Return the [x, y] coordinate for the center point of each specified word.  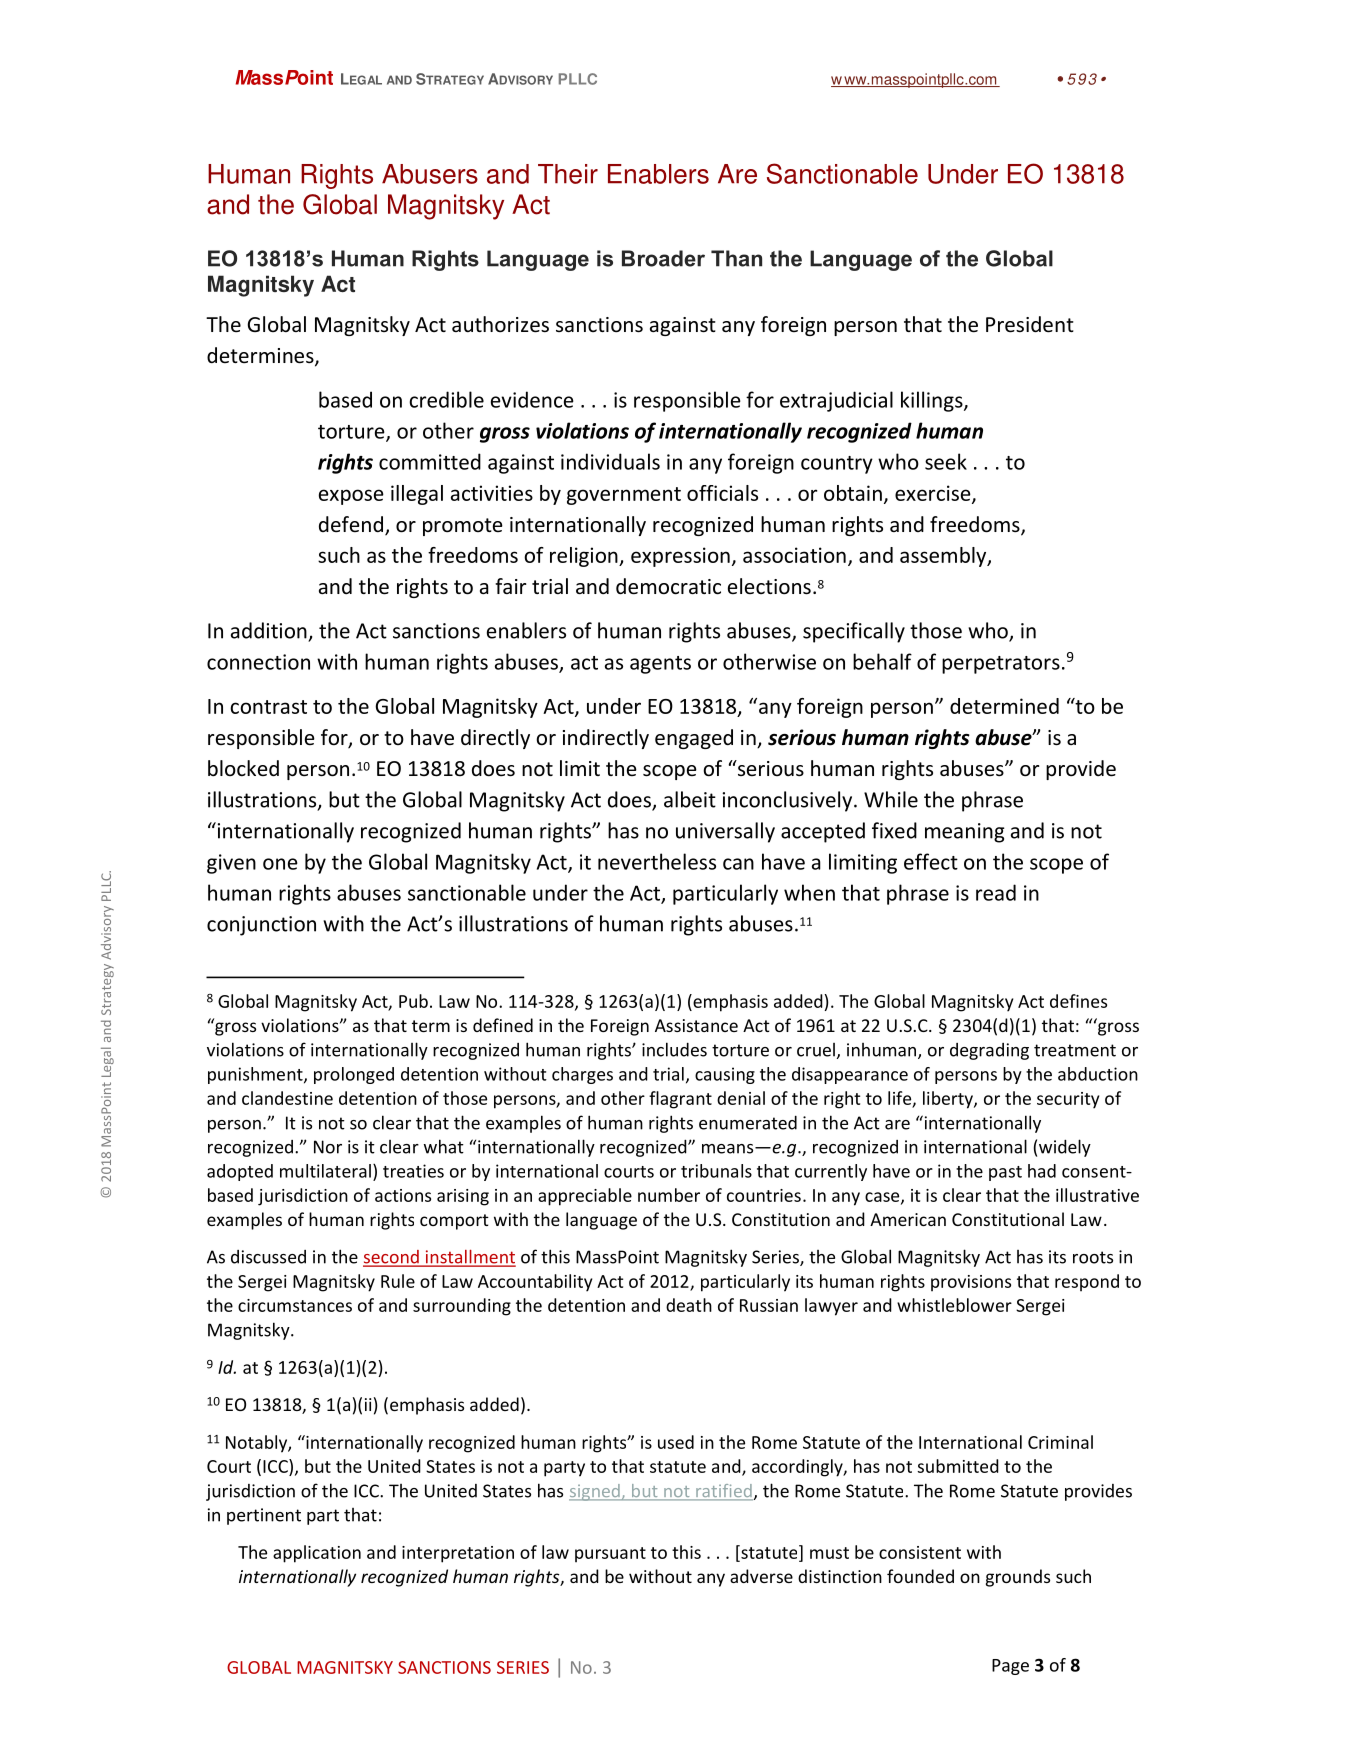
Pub [413, 1001]
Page [1010, 1667]
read [996, 892]
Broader [663, 258]
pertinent [264, 1516]
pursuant [610, 1555]
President [1030, 324]
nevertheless [657, 861]
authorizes [500, 324]
